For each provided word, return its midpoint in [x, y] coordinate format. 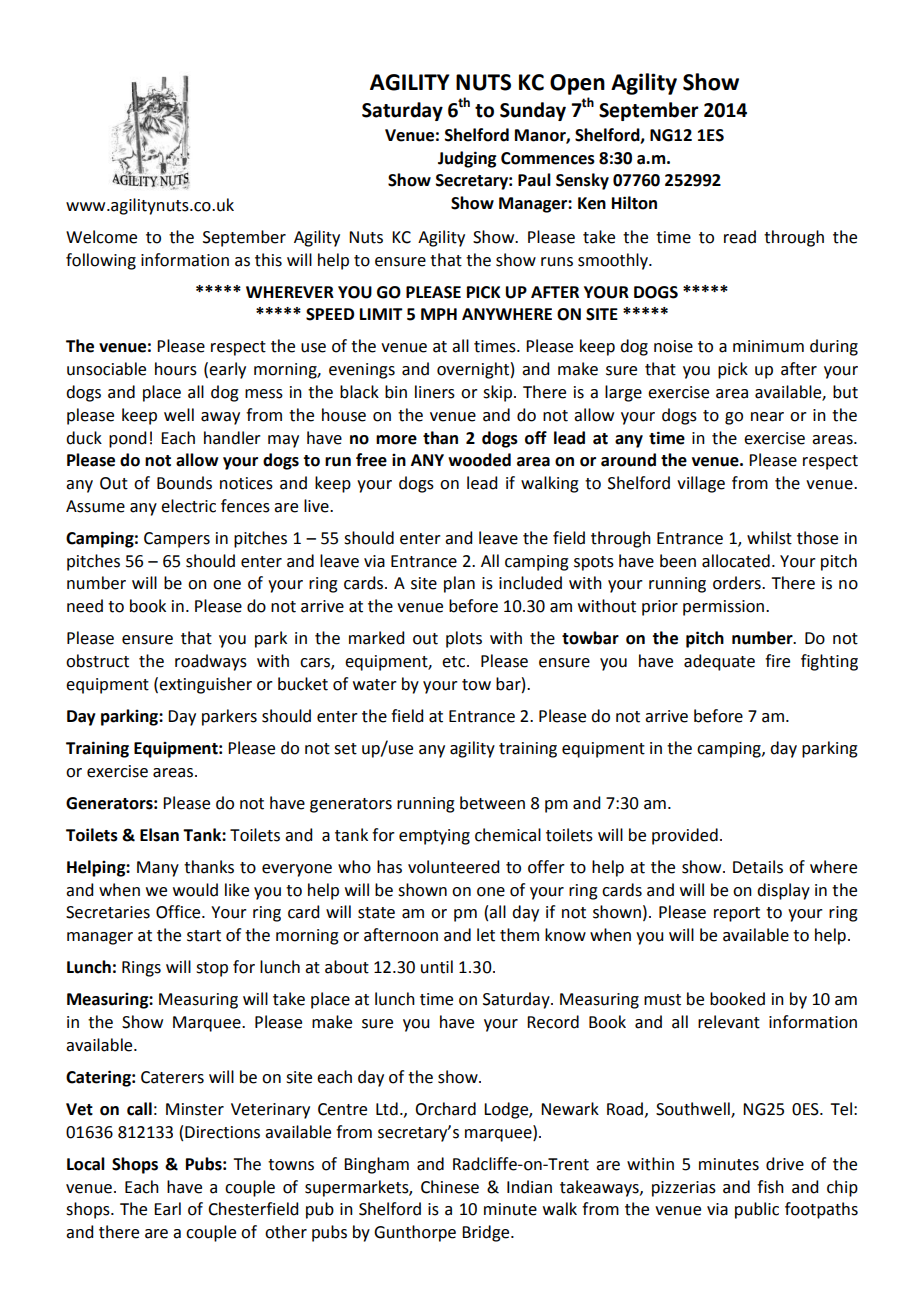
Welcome [101, 237]
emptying [434, 837]
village [701, 484]
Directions [222, 1132]
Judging [467, 159]
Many [158, 869]
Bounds [184, 483]
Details [758, 867]
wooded [479, 460]
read [740, 237]
